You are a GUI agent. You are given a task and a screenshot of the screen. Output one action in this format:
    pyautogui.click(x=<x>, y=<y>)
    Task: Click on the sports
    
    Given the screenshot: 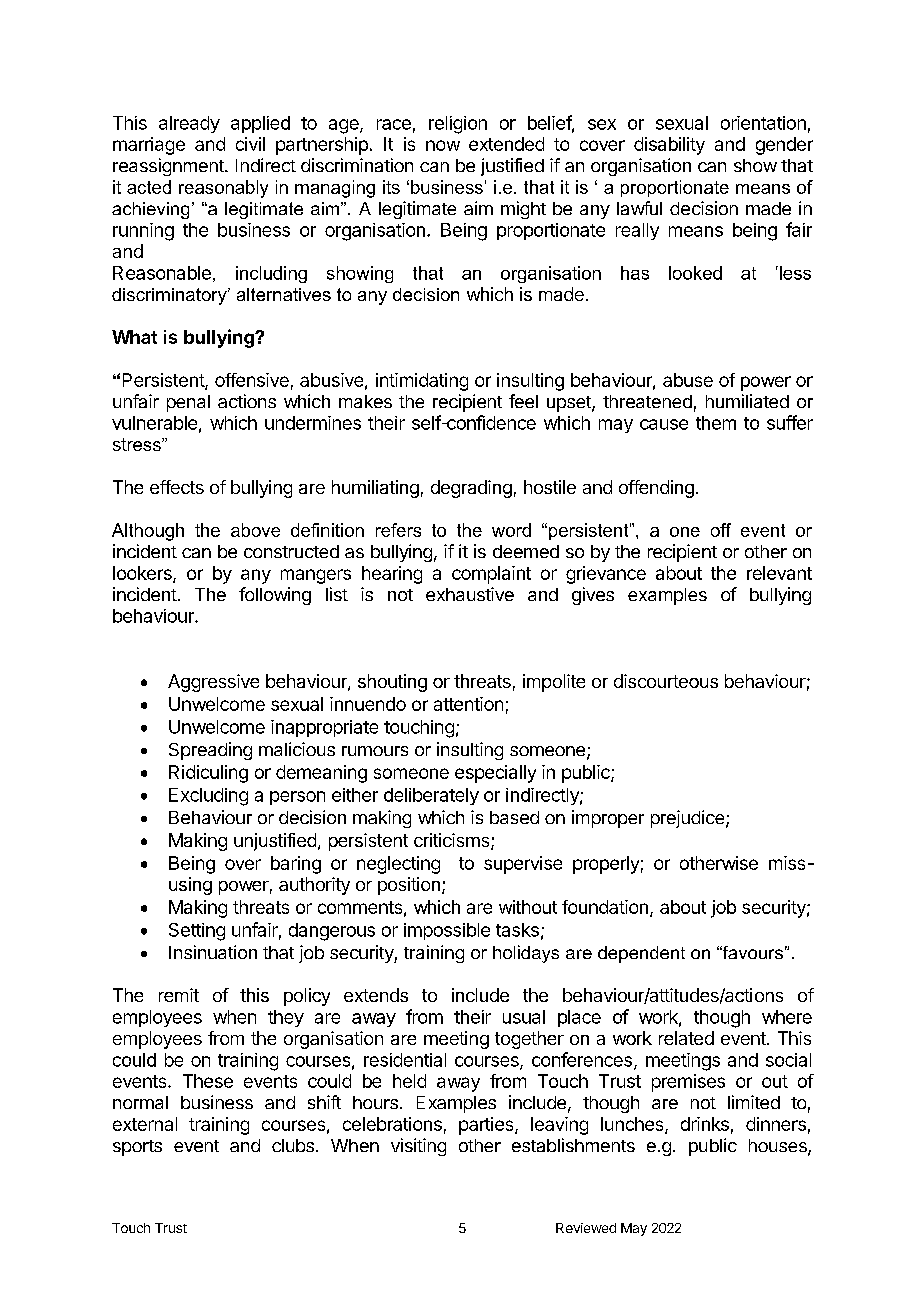 What is the action you would take?
    pyautogui.click(x=137, y=1148)
